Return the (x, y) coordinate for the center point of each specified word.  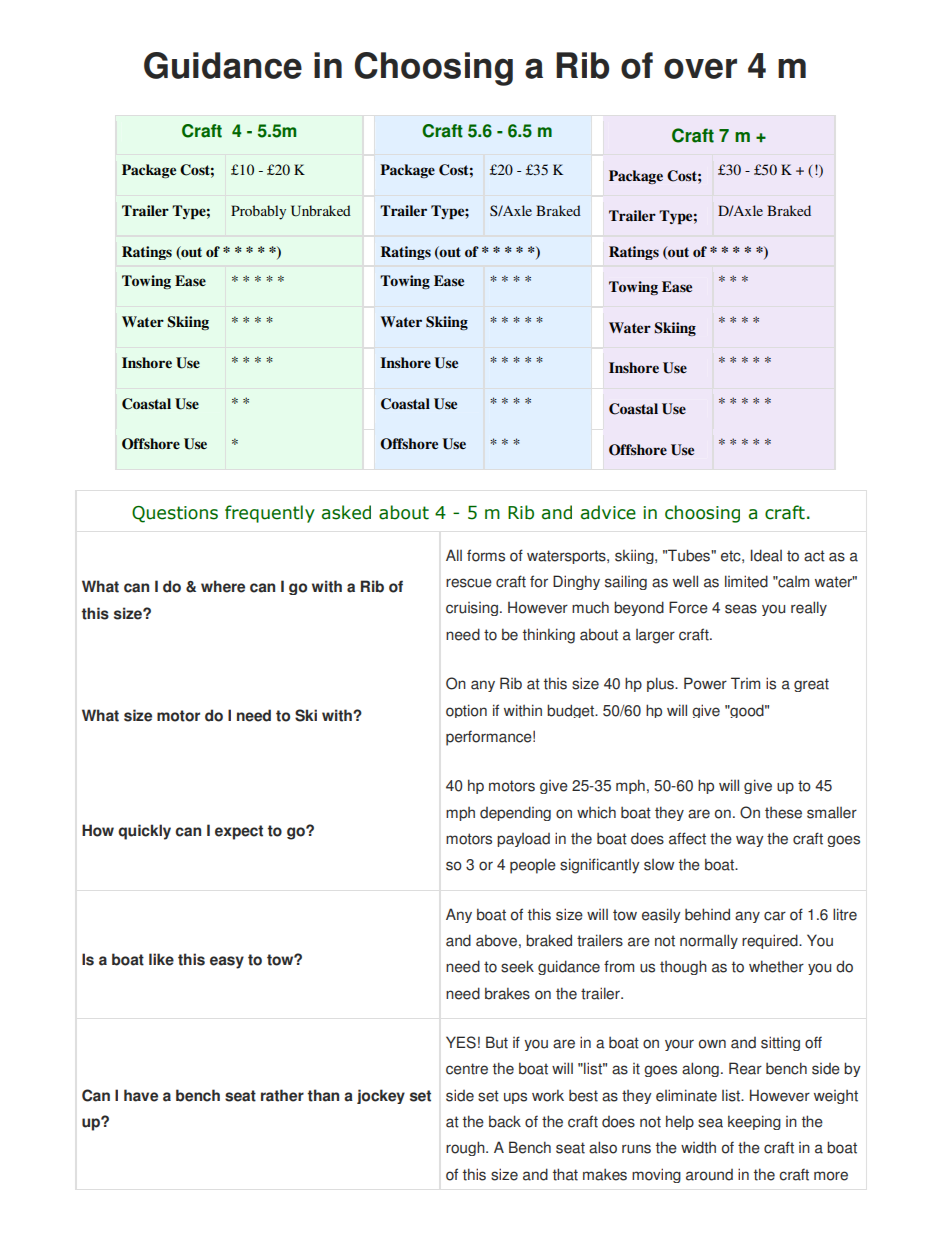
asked (346, 512)
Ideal (766, 555)
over (700, 68)
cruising (472, 609)
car (775, 916)
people (533, 866)
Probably (258, 212)
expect (239, 832)
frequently (270, 514)
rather (282, 1095)
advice (608, 512)
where (223, 586)
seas (741, 609)
